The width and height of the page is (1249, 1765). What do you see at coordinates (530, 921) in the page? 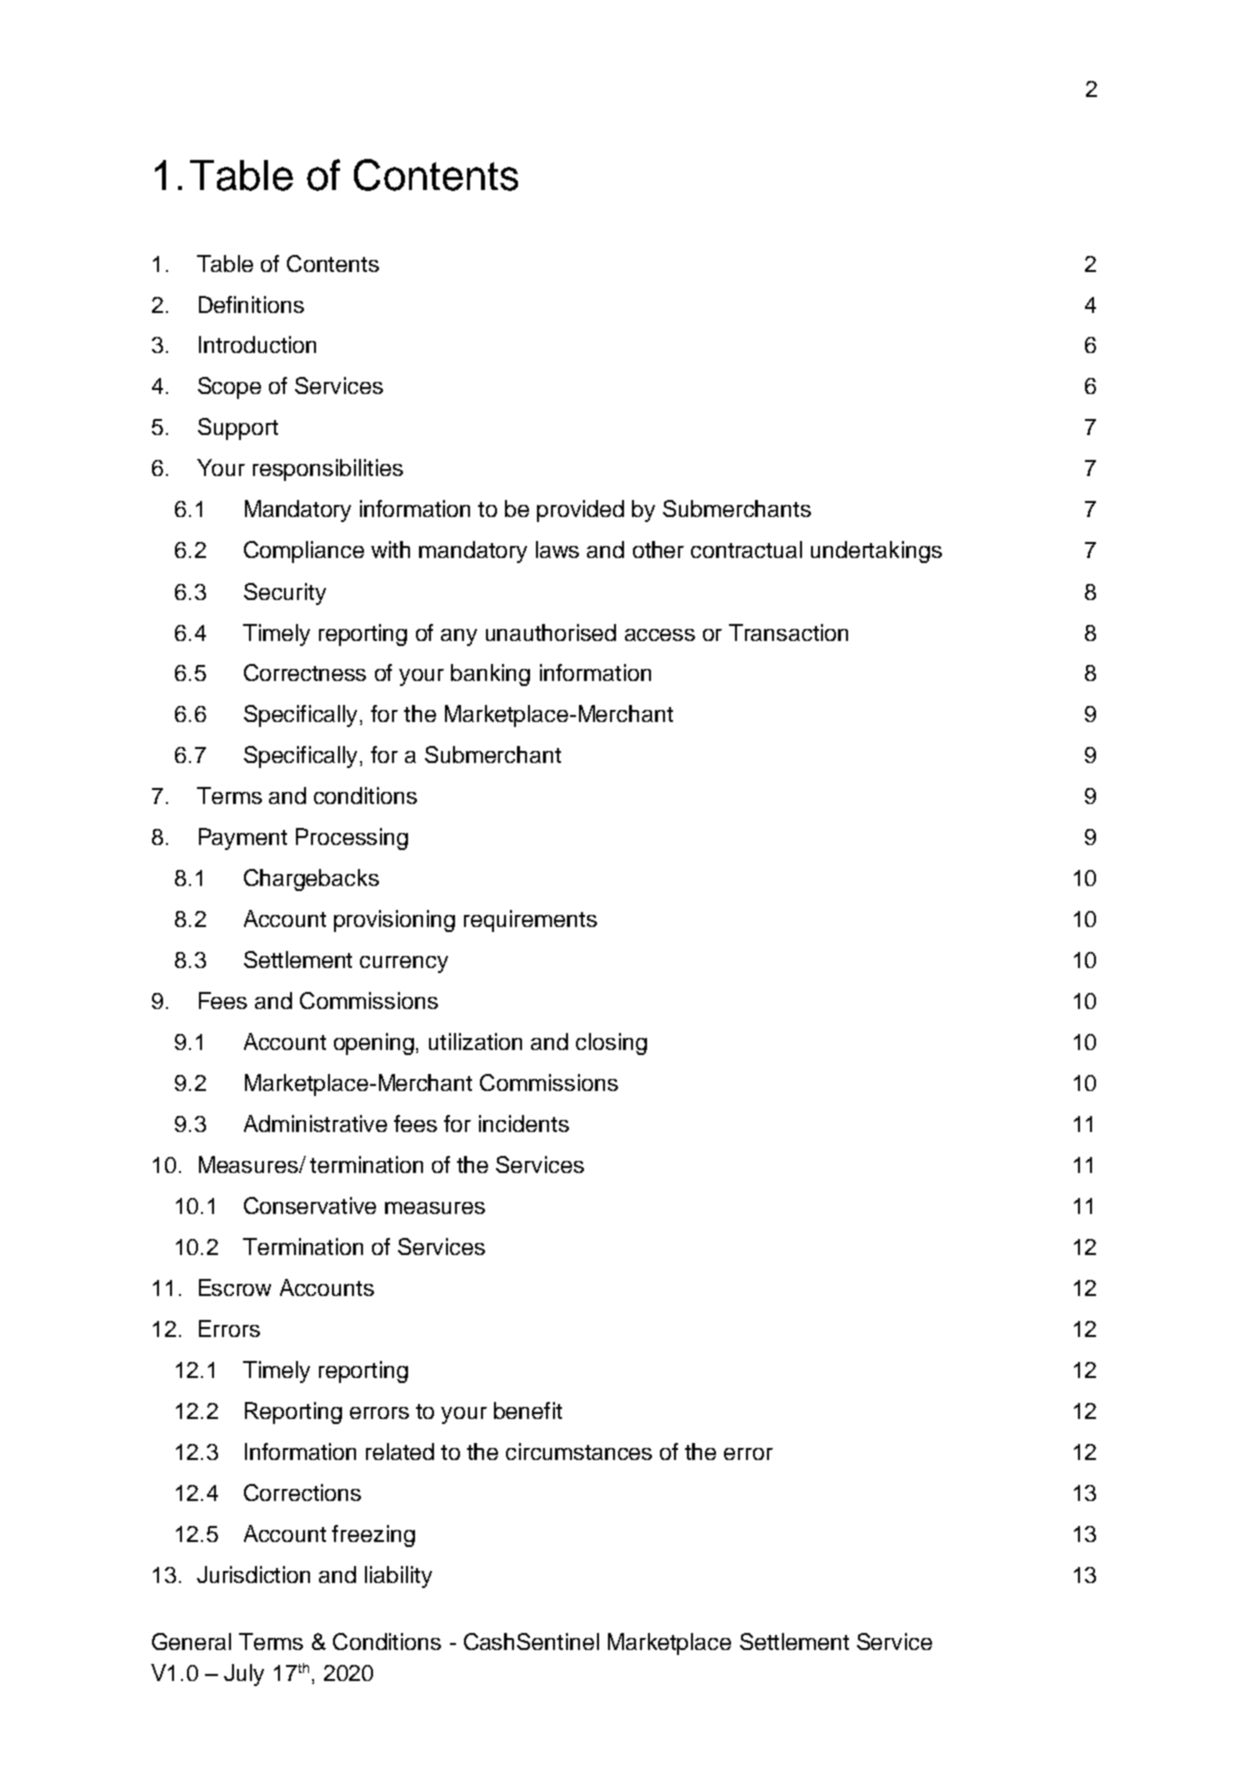
I see `requirements` at bounding box center [530, 921].
